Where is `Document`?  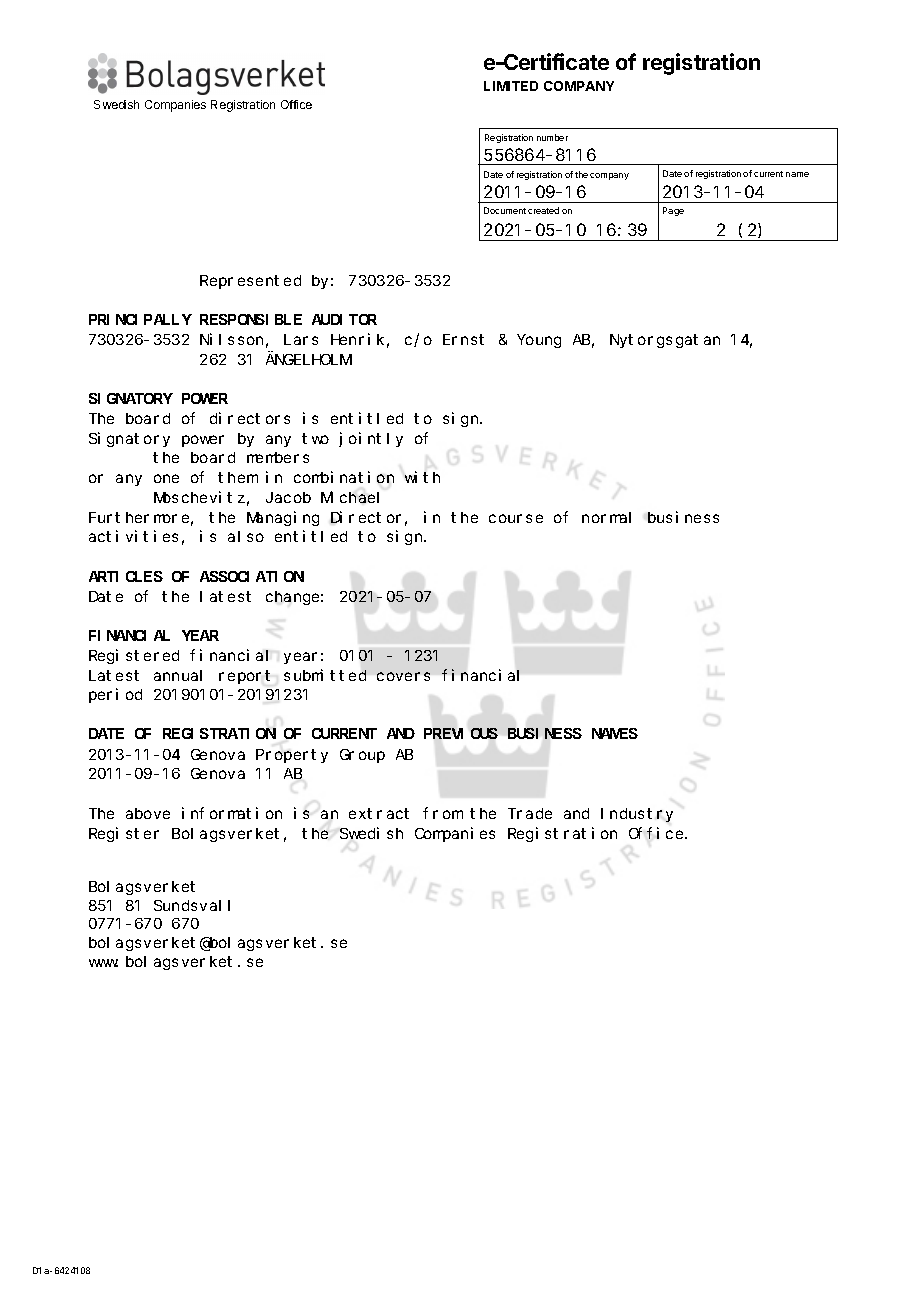 Document is located at coordinates (505, 210).
